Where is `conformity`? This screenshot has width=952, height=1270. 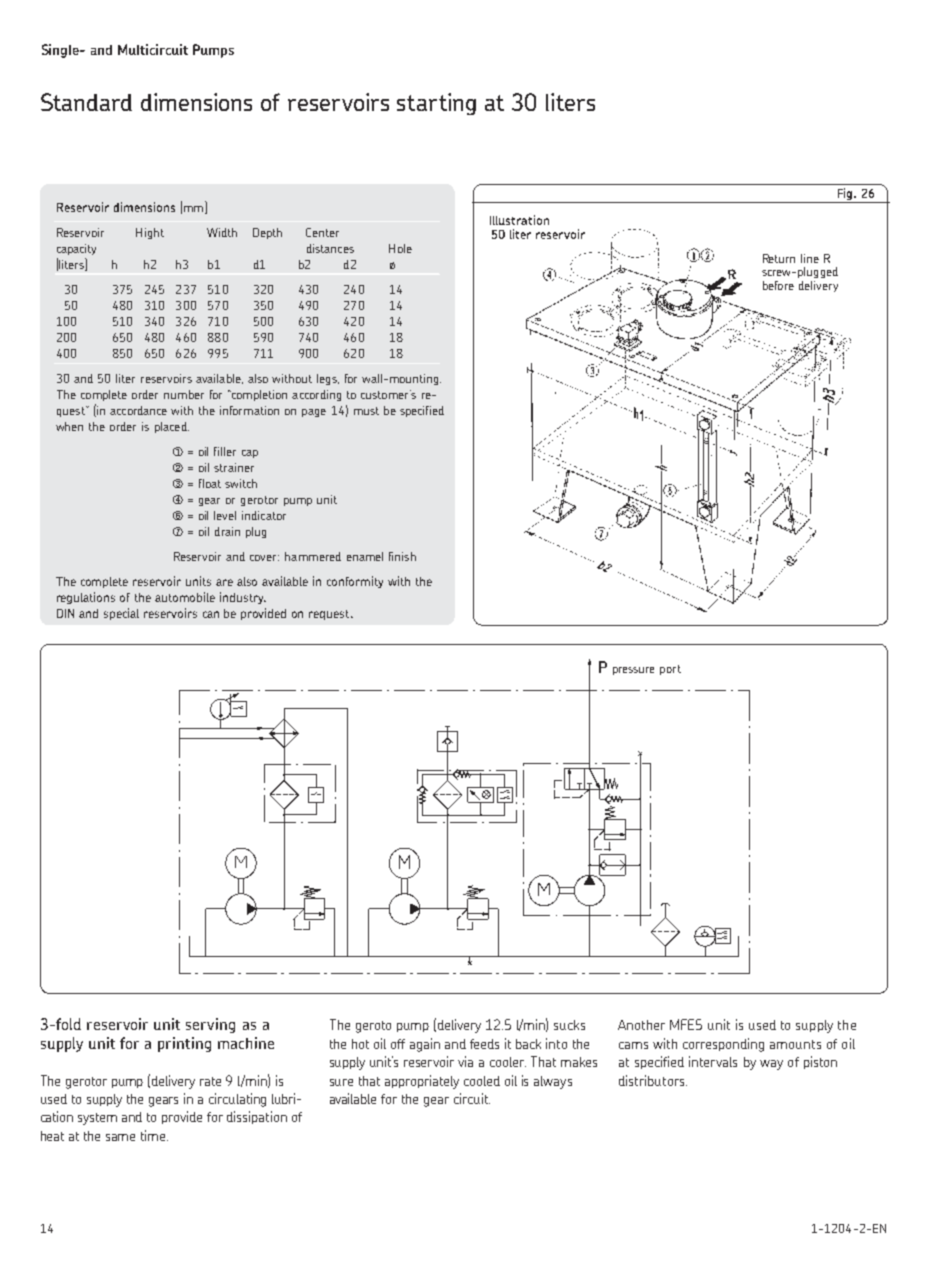 conformity is located at coordinates (355, 582).
